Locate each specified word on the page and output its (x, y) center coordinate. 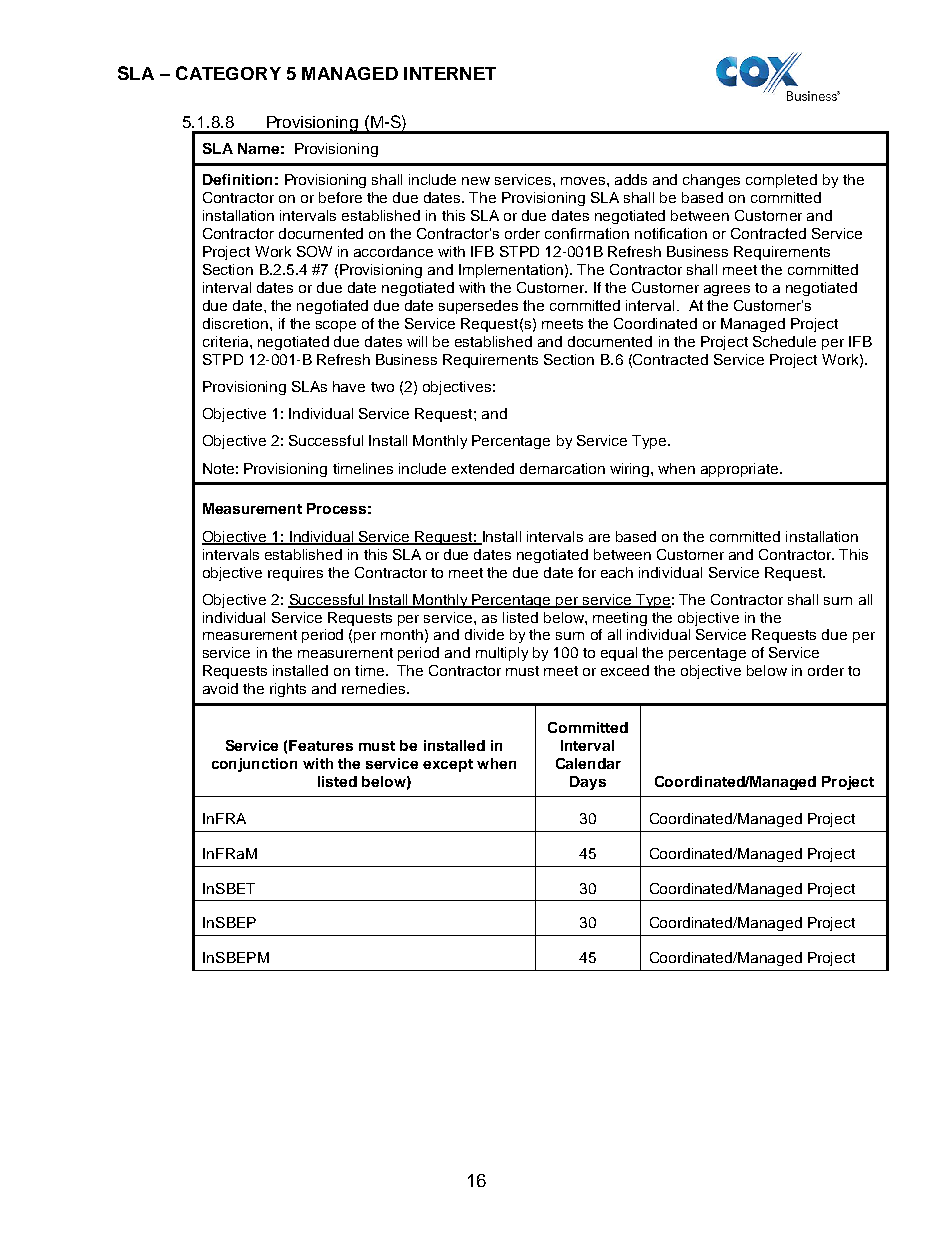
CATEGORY (228, 73)
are (599, 538)
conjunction (254, 765)
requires (295, 574)
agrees (727, 290)
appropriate (741, 470)
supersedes (478, 307)
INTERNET (450, 73)
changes (711, 181)
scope (336, 326)
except (448, 765)
